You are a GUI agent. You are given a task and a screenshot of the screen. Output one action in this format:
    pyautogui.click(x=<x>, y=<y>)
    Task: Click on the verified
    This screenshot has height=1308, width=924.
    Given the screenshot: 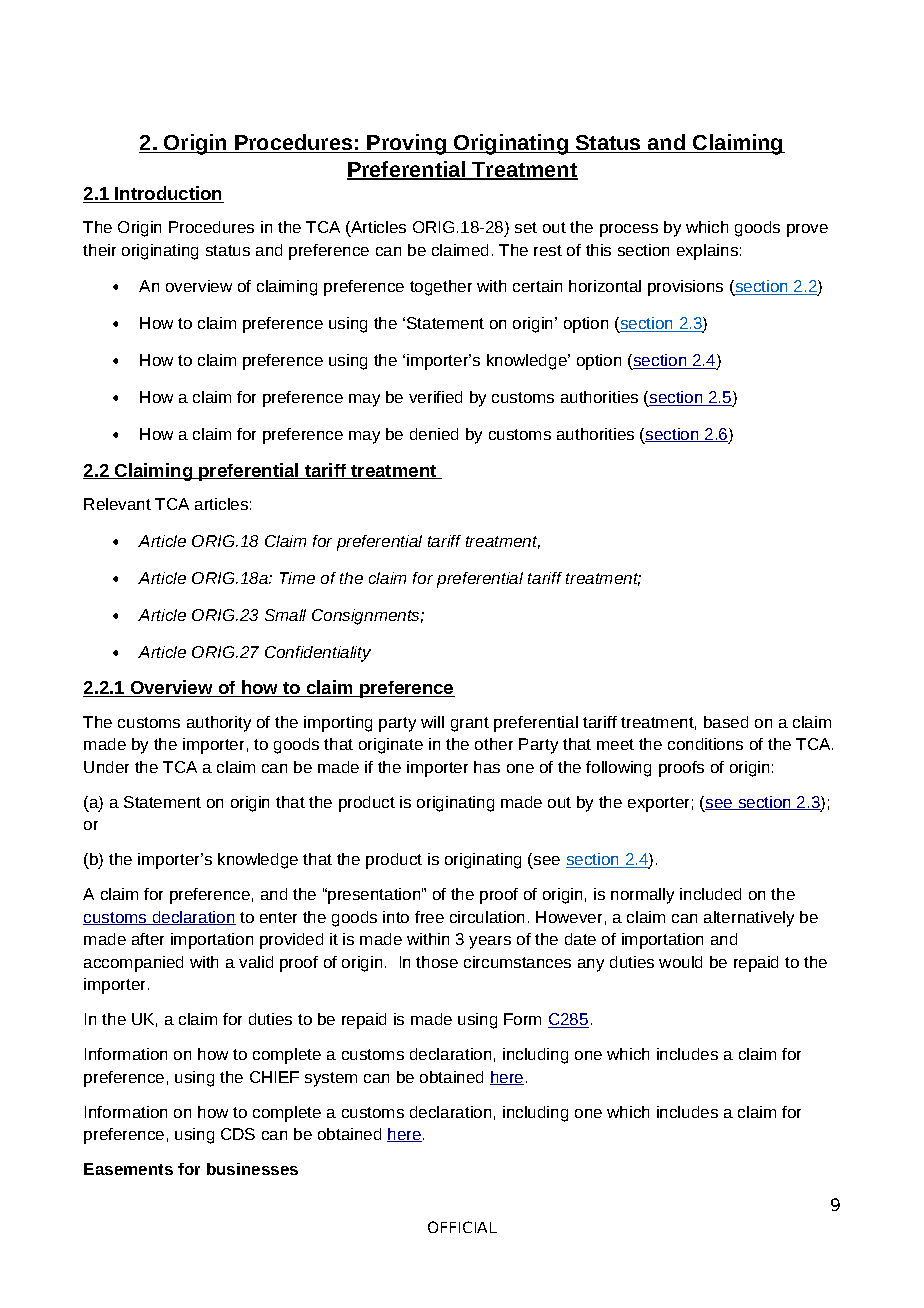 What is the action you would take?
    pyautogui.click(x=435, y=397)
